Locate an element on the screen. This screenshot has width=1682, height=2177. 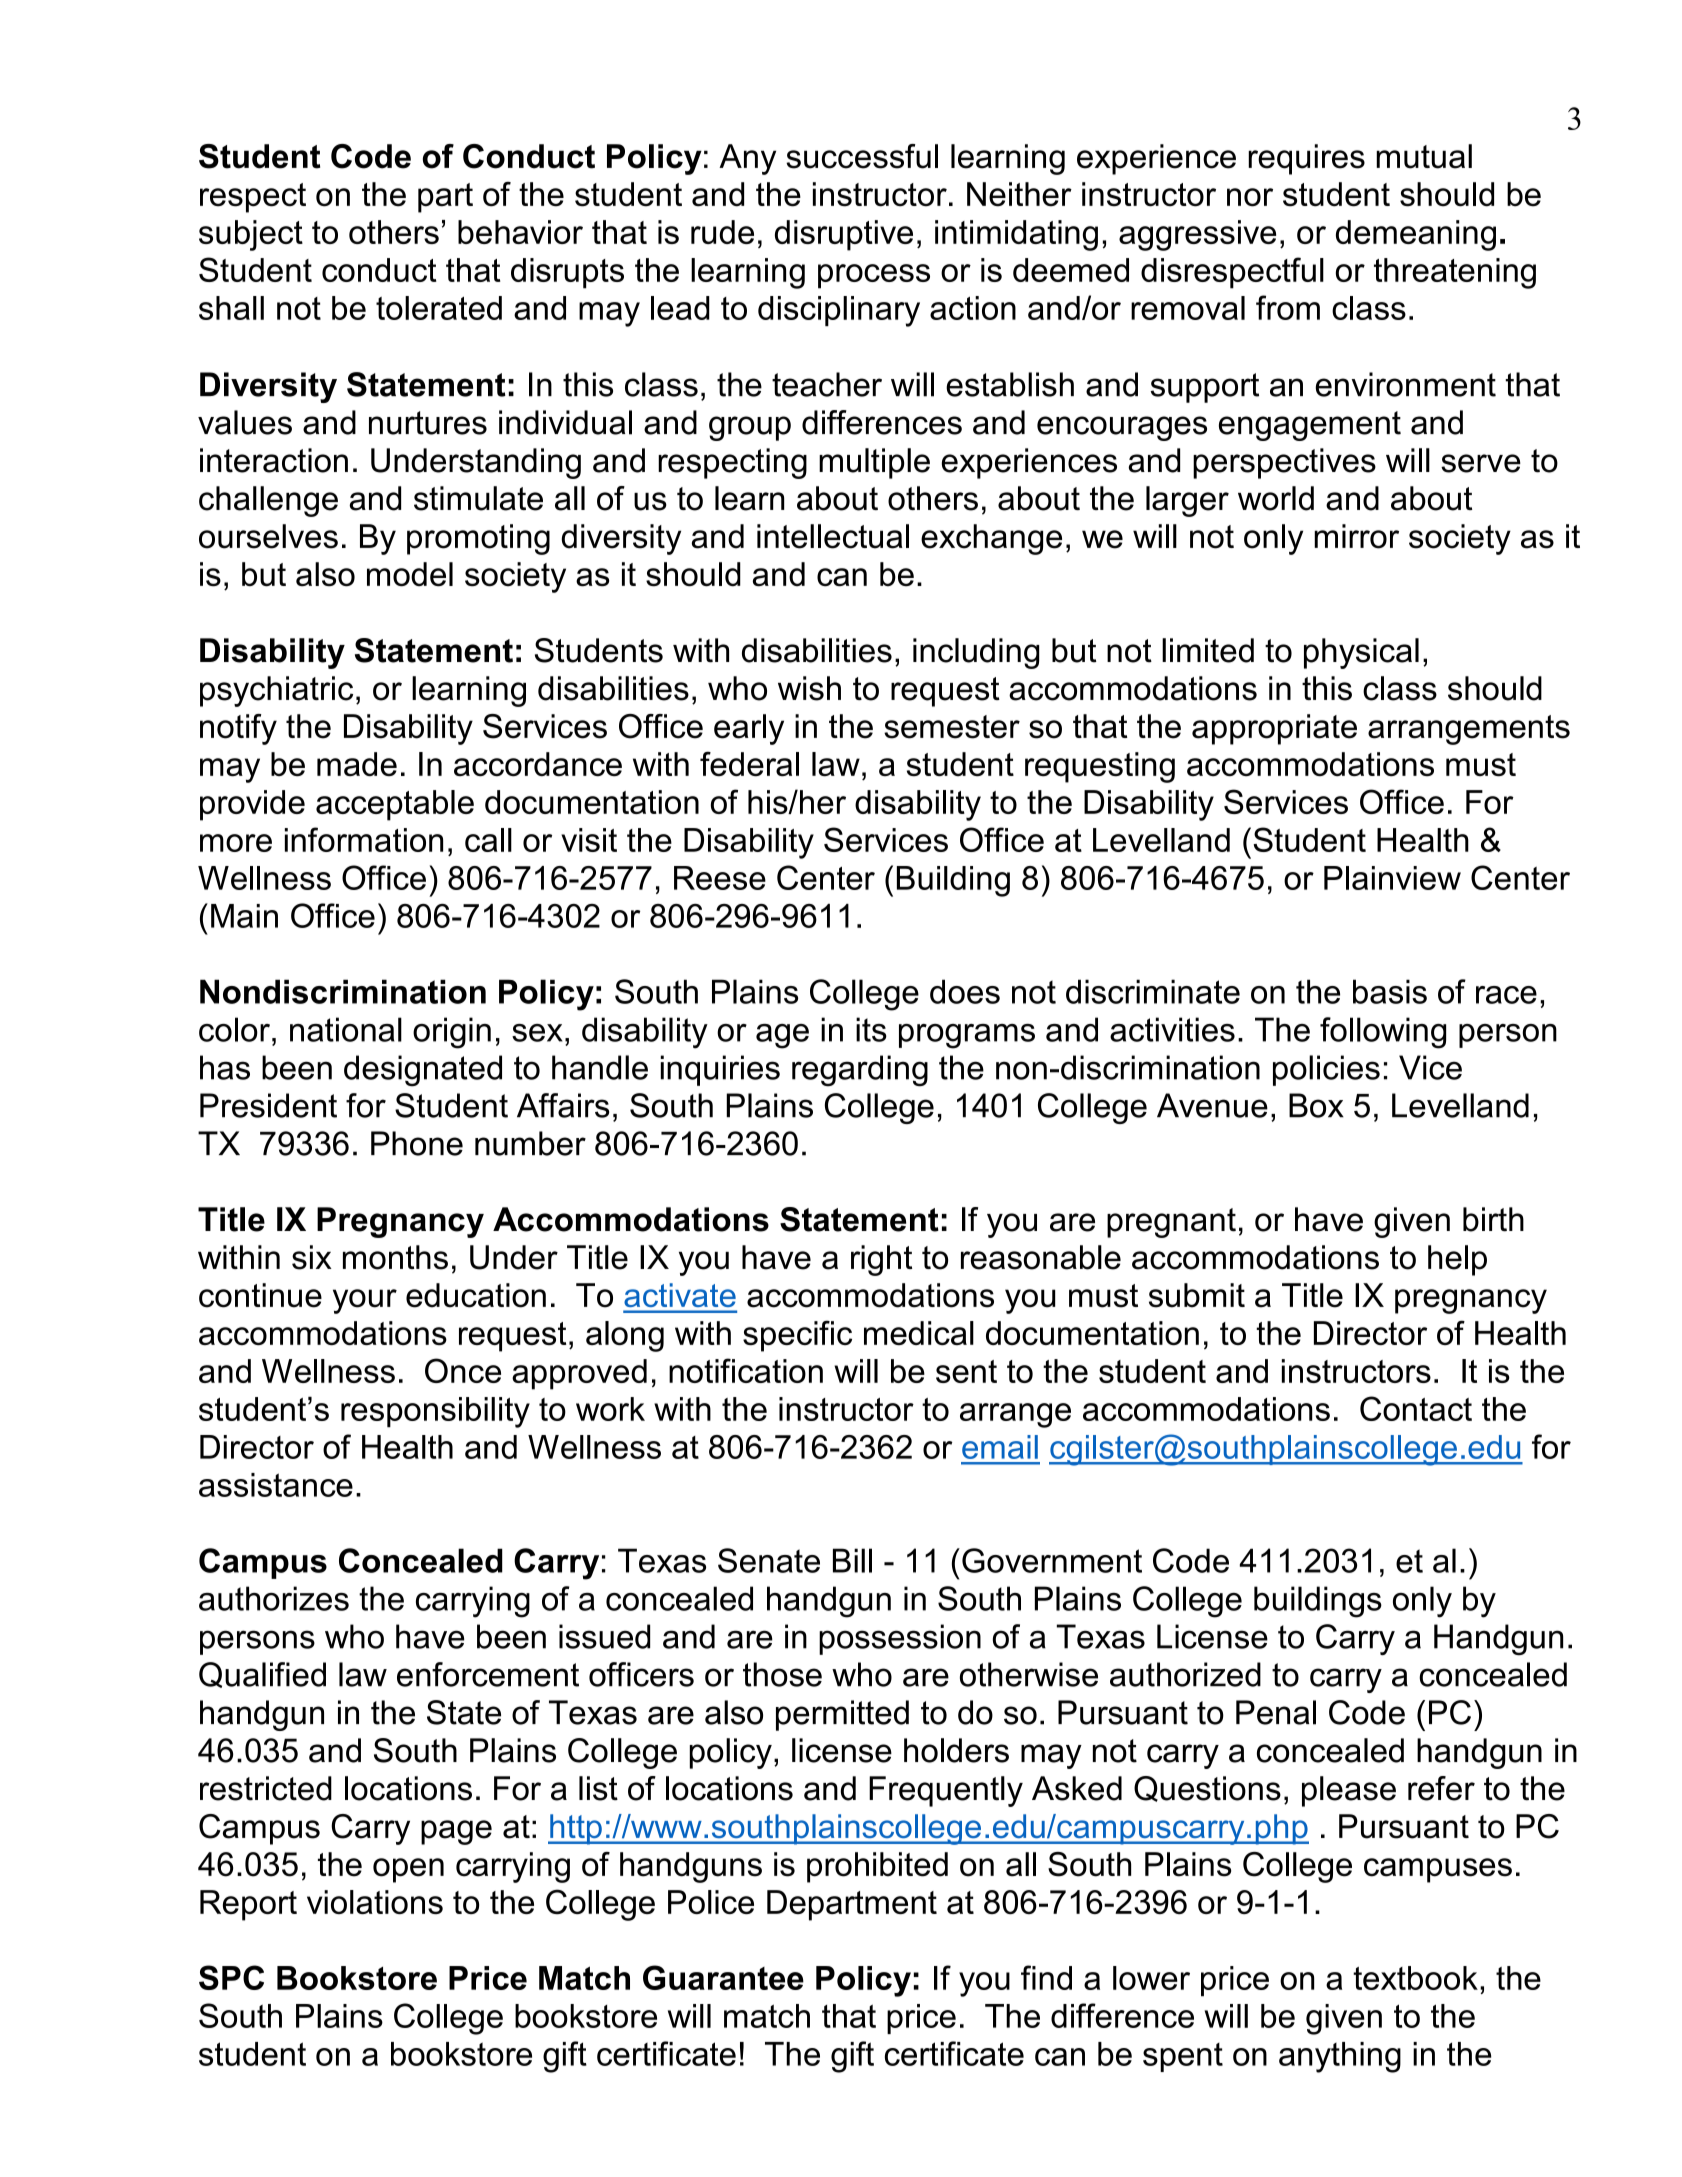
disruptive is located at coordinates (844, 235).
